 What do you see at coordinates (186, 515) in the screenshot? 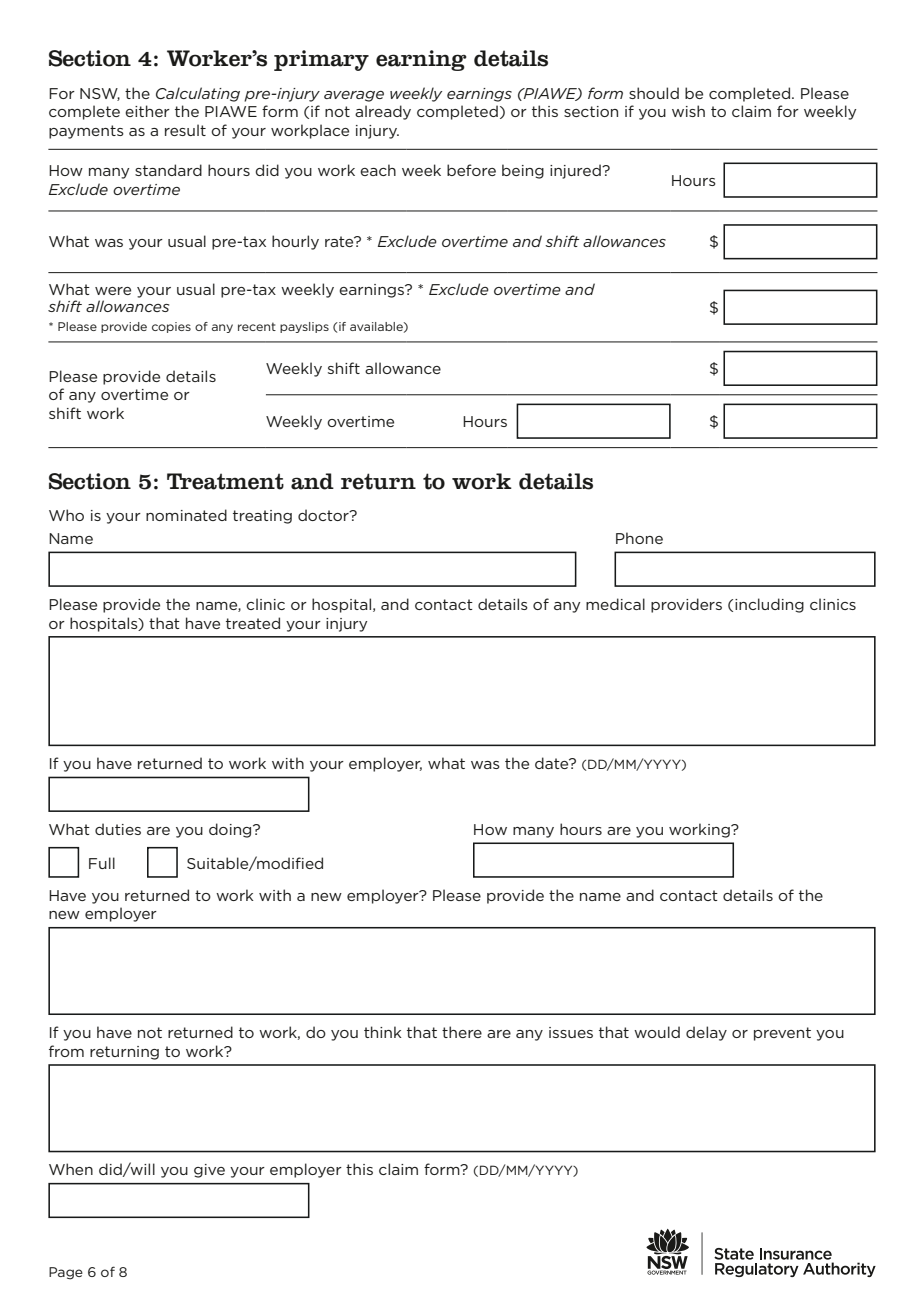
I see `nominated` at bounding box center [186, 515].
